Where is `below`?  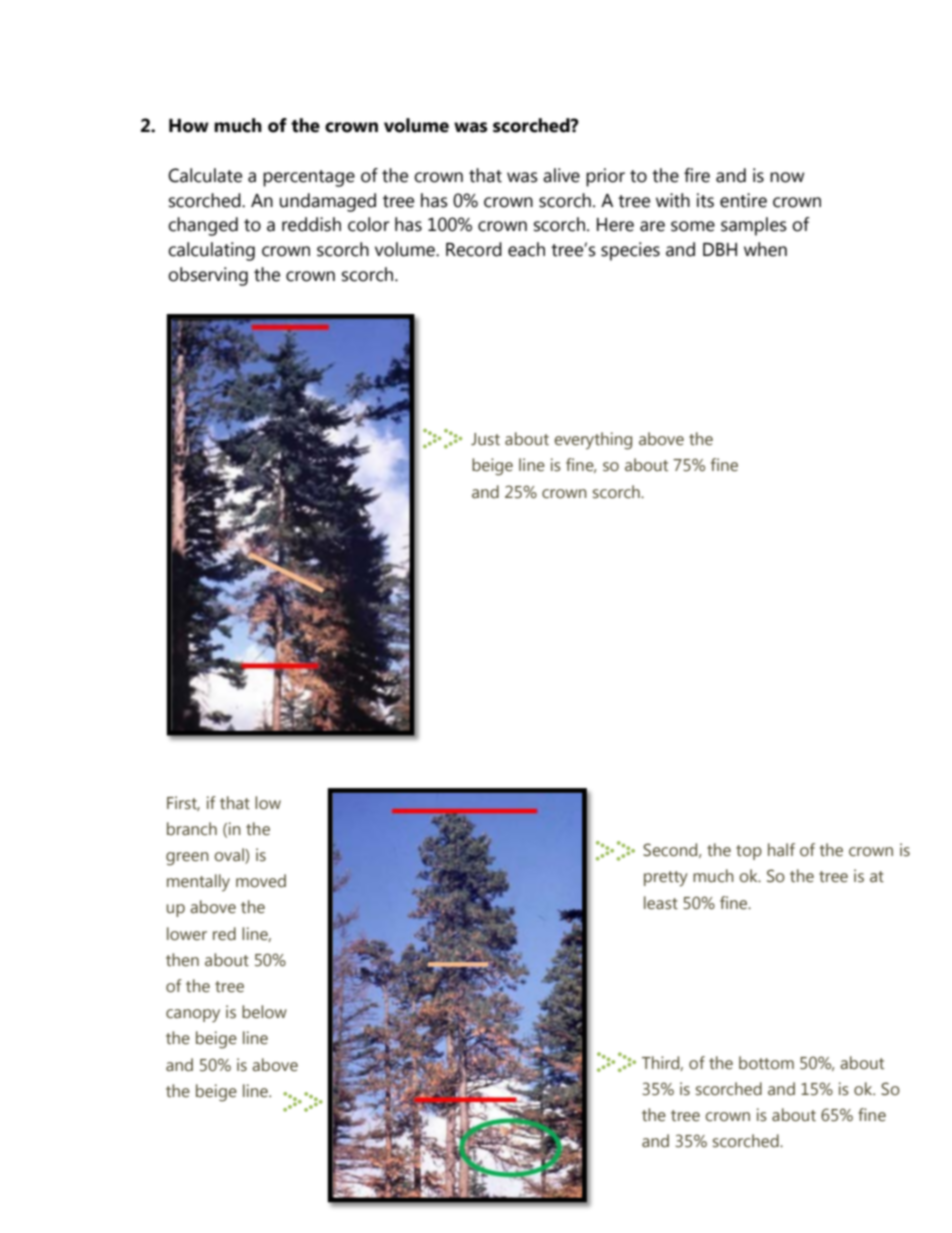
below is located at coordinates (264, 1012).
